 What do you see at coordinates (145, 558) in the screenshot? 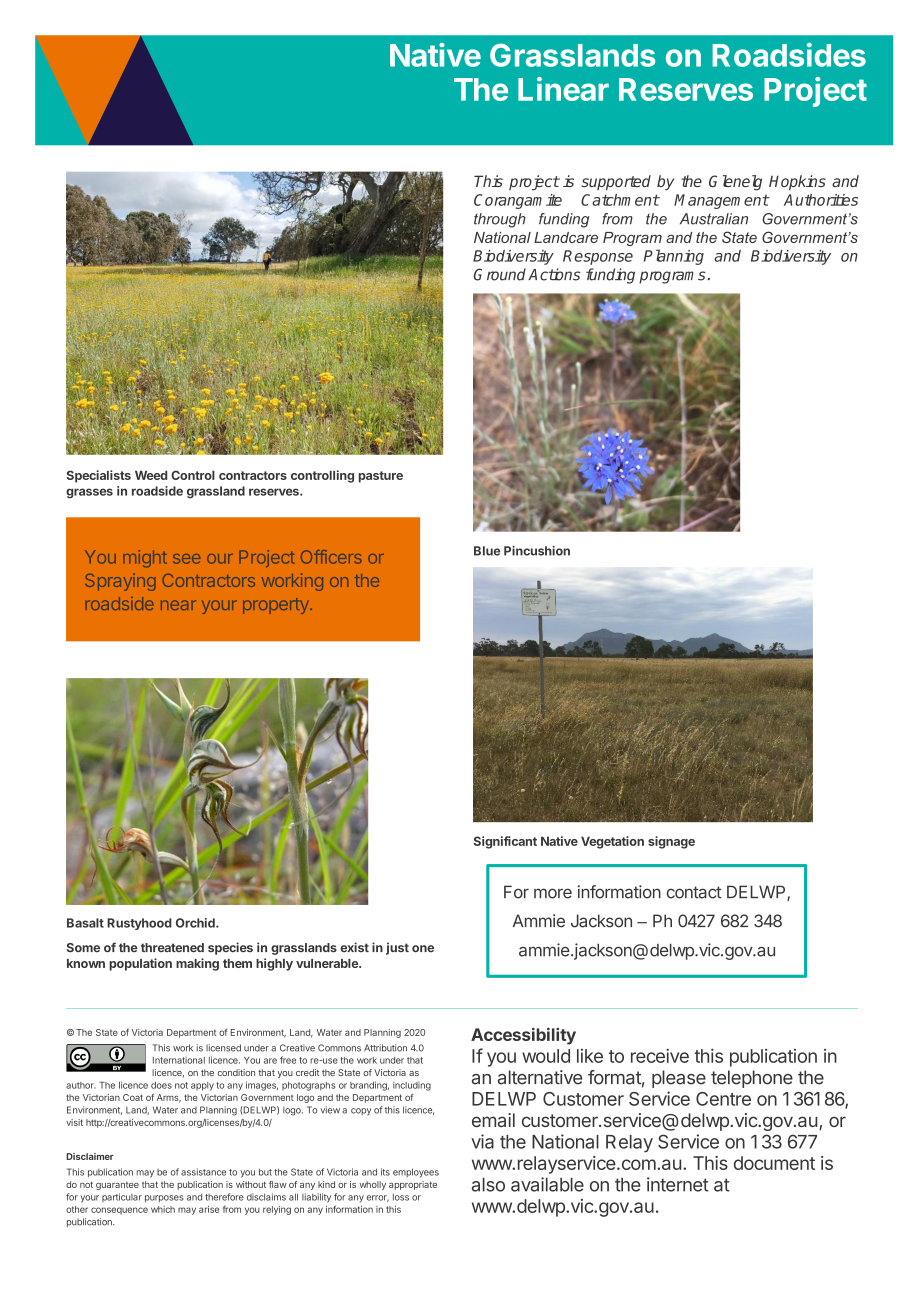
I see `might` at bounding box center [145, 558].
